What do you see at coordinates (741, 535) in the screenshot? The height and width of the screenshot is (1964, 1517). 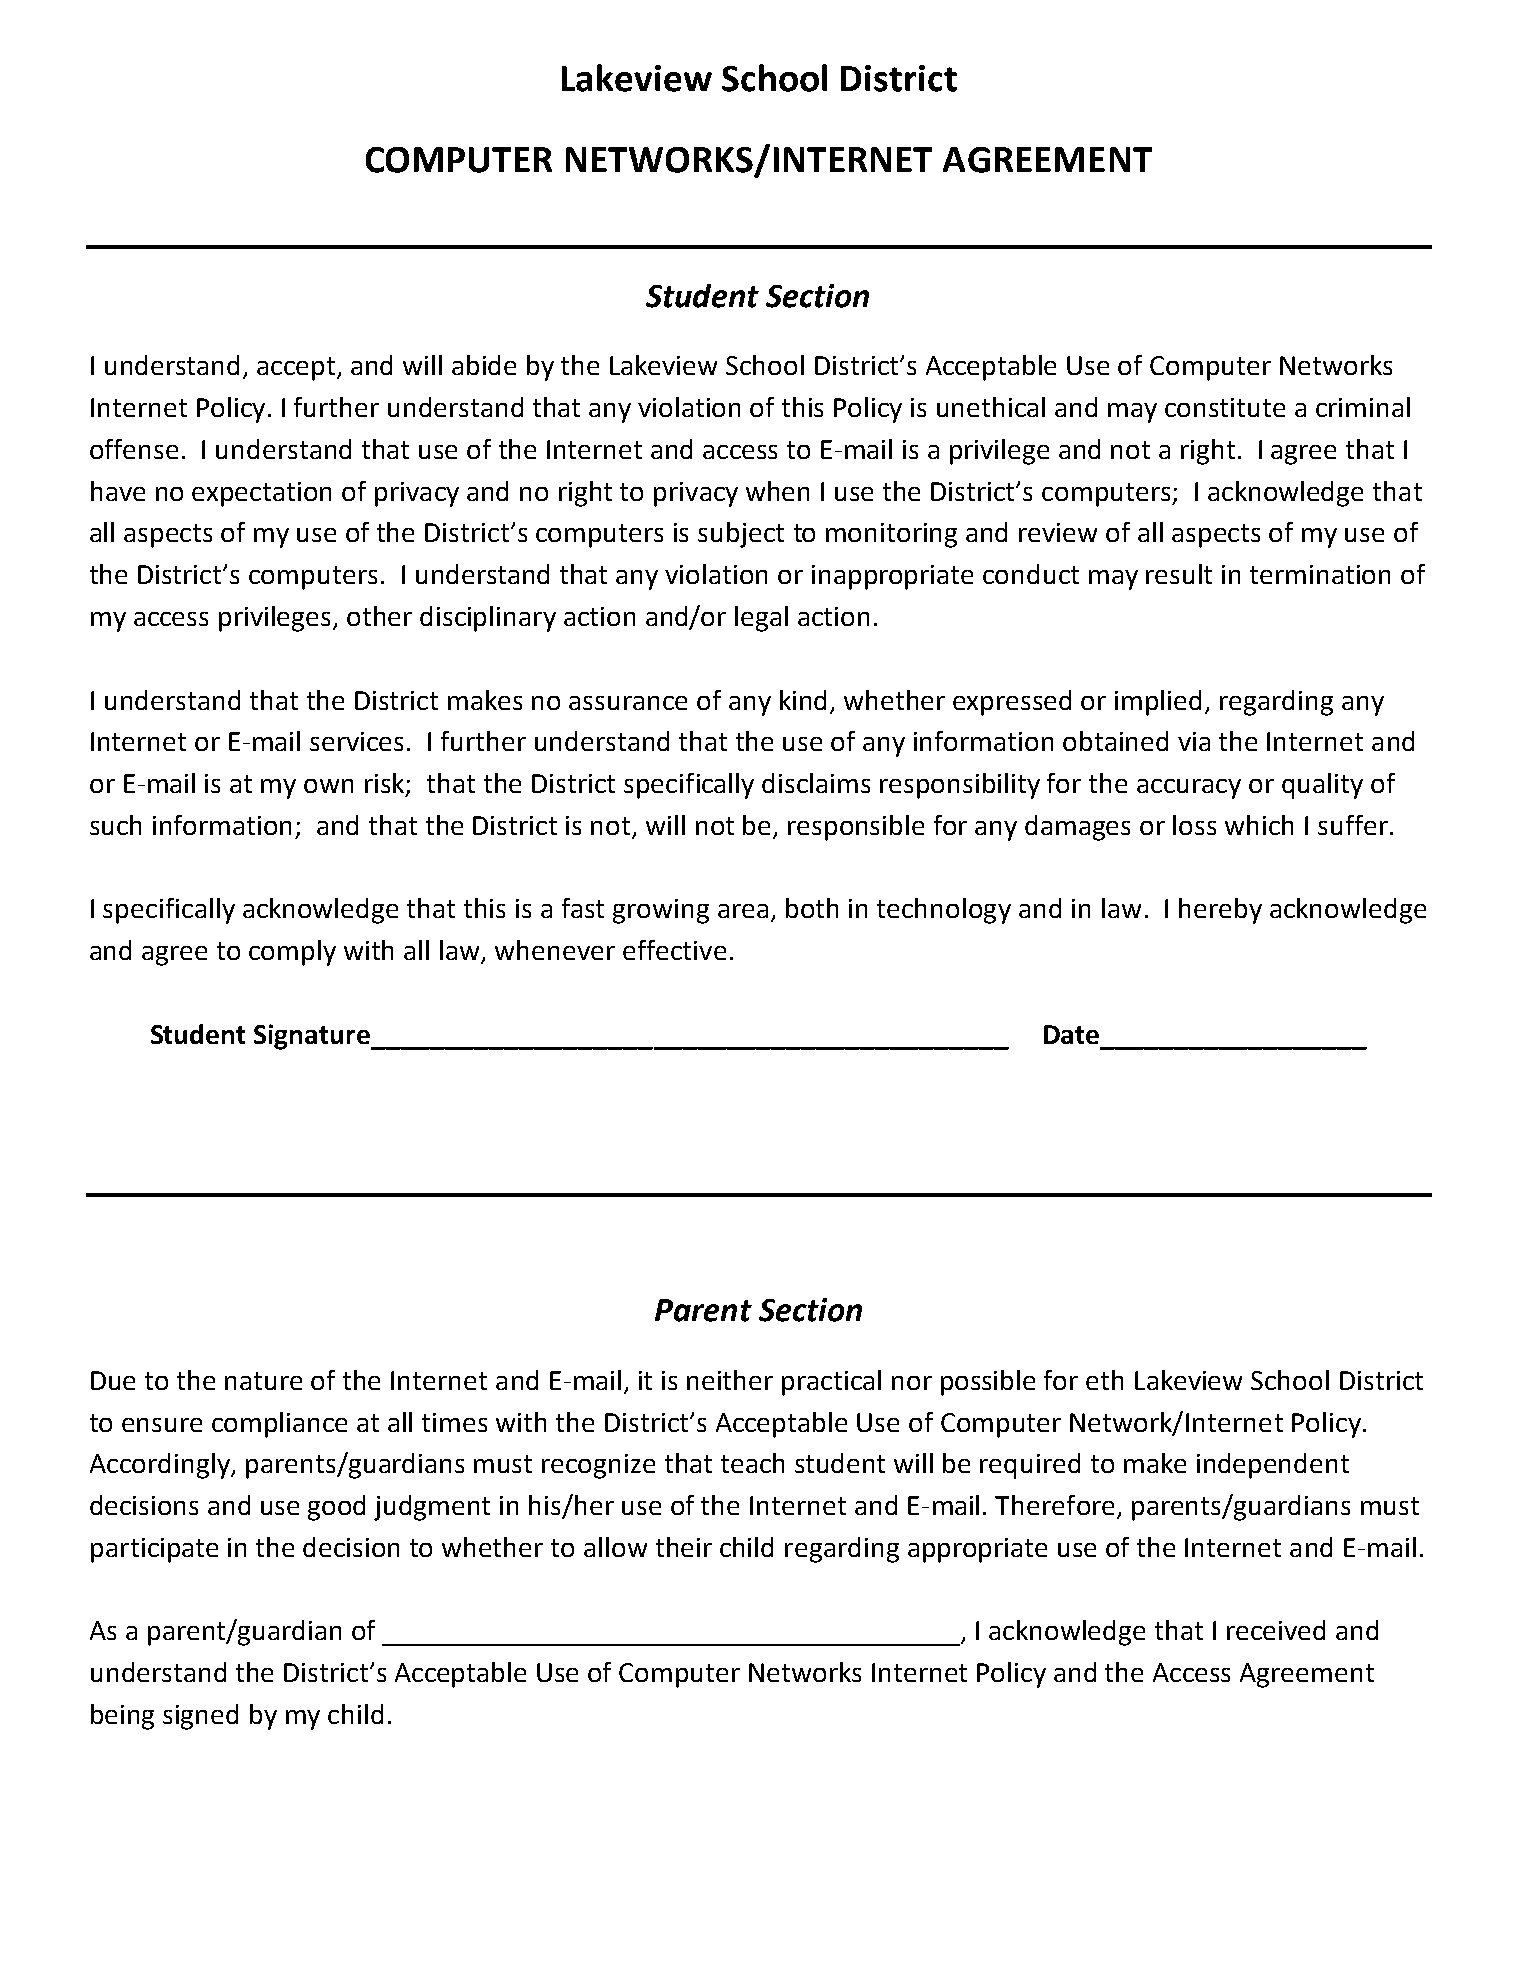 I see `subject` at bounding box center [741, 535].
